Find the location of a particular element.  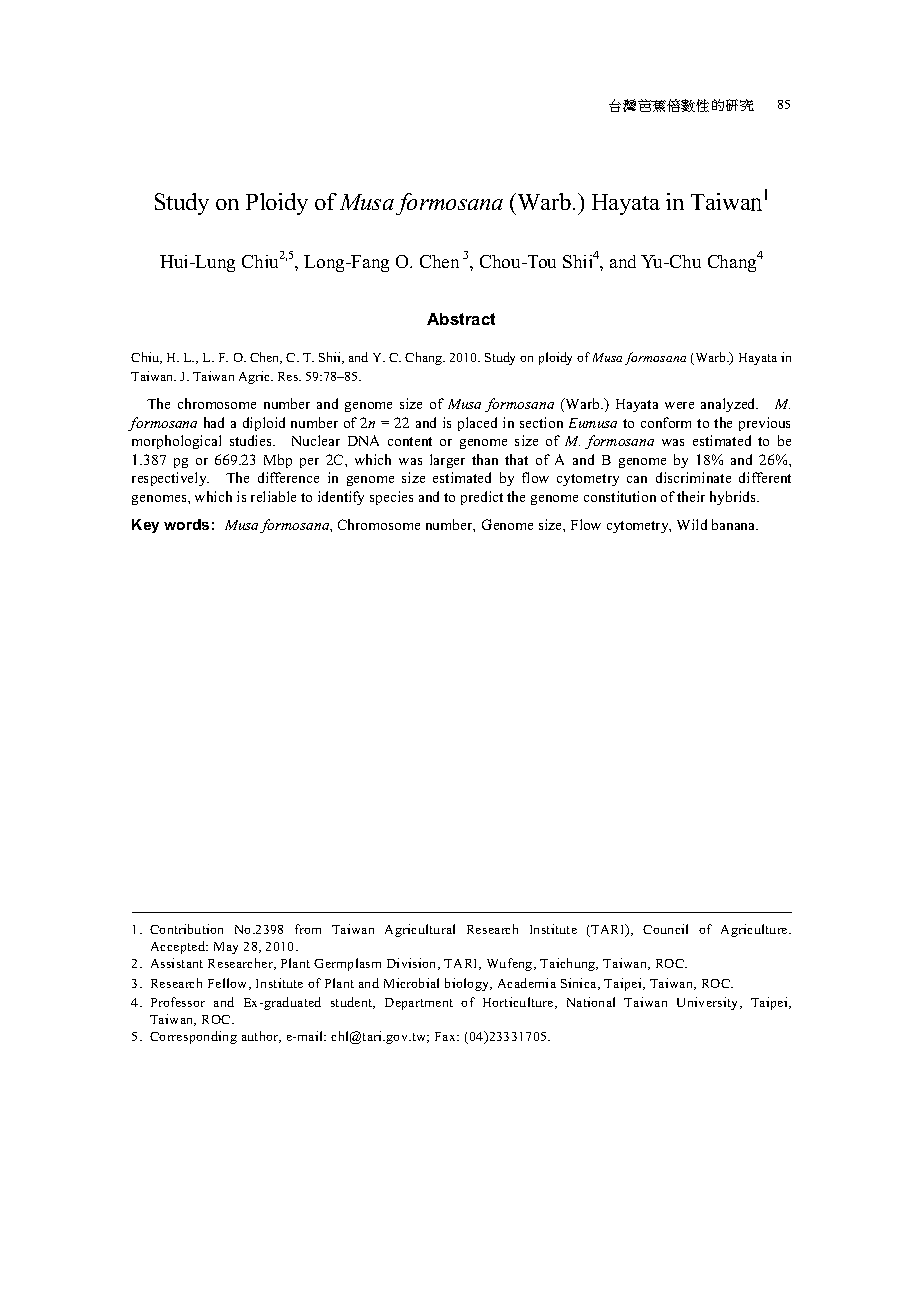

Abstract is located at coordinates (461, 319).
